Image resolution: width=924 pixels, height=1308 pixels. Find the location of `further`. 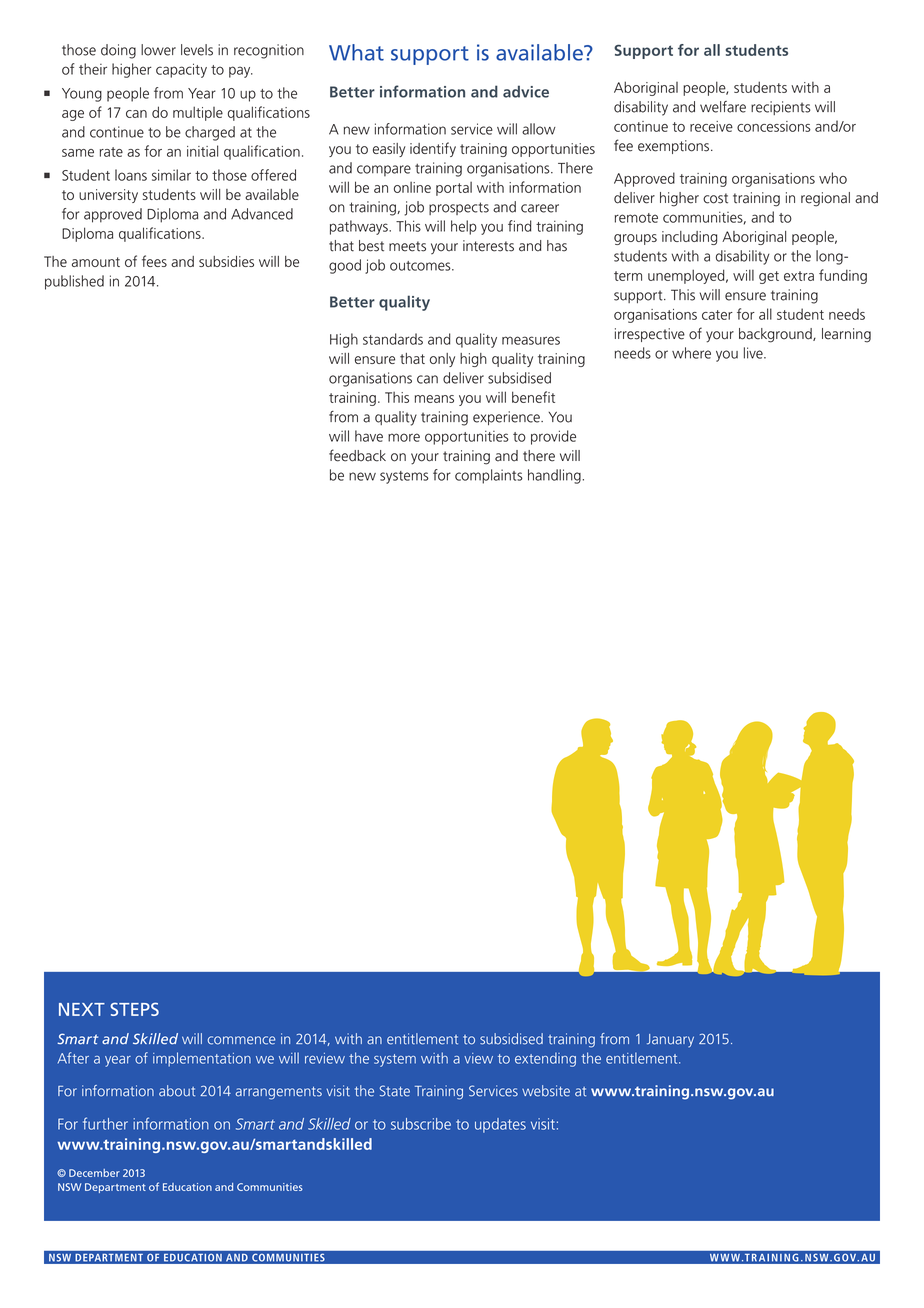

further is located at coordinates (105, 1123).
